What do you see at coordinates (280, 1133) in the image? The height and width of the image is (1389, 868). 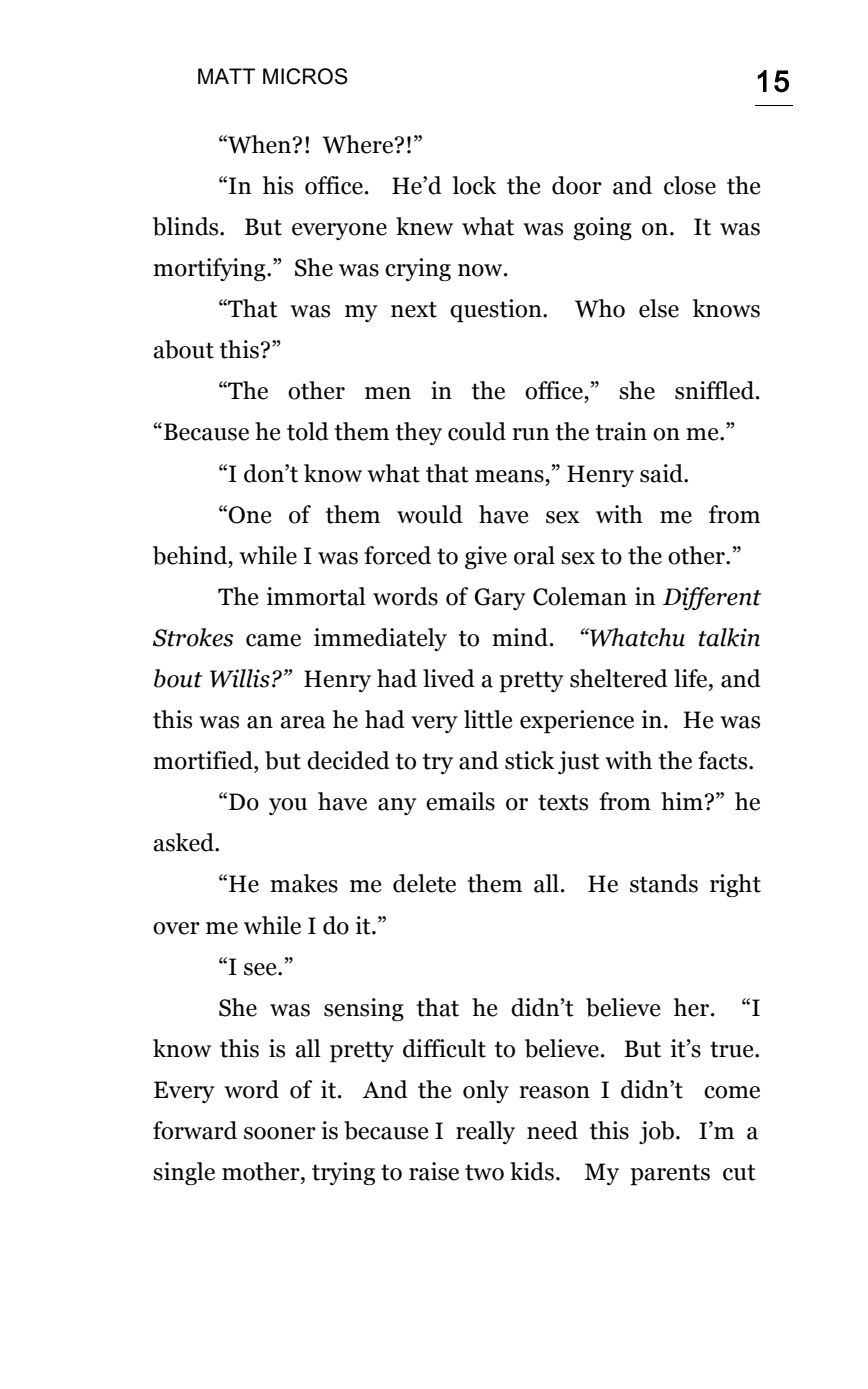 I see `sooner` at bounding box center [280, 1133].
